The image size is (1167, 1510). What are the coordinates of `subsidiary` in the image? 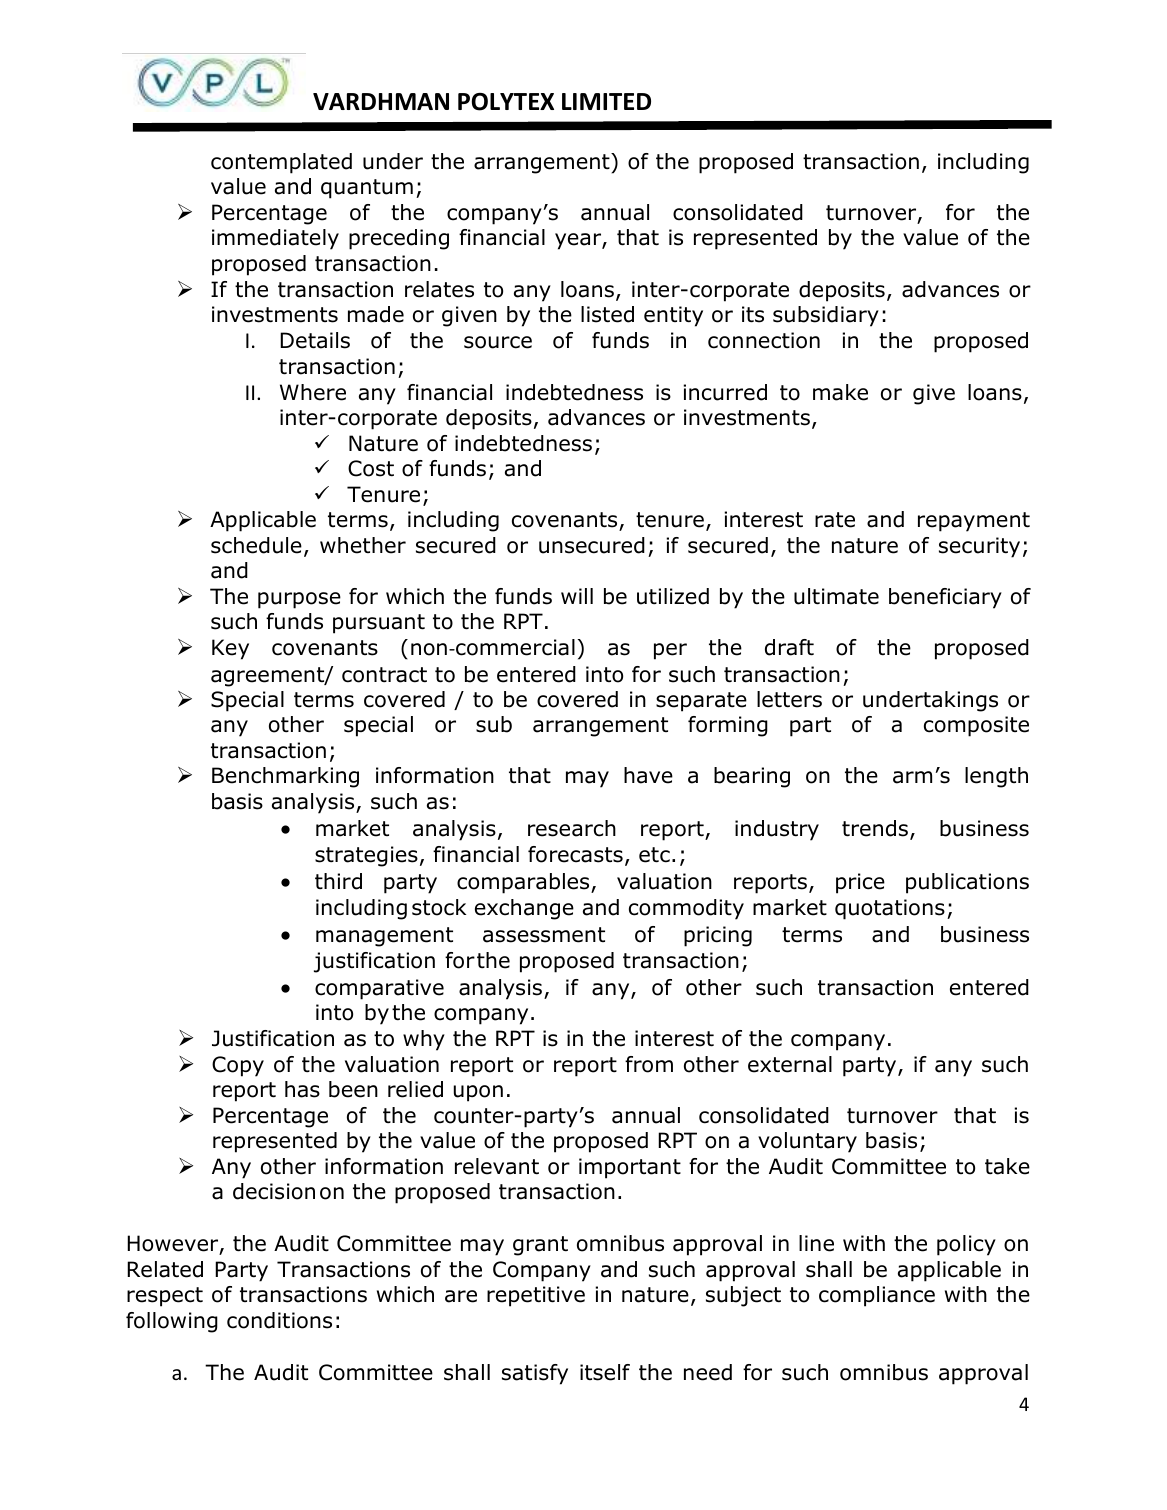 It's located at (826, 316).
